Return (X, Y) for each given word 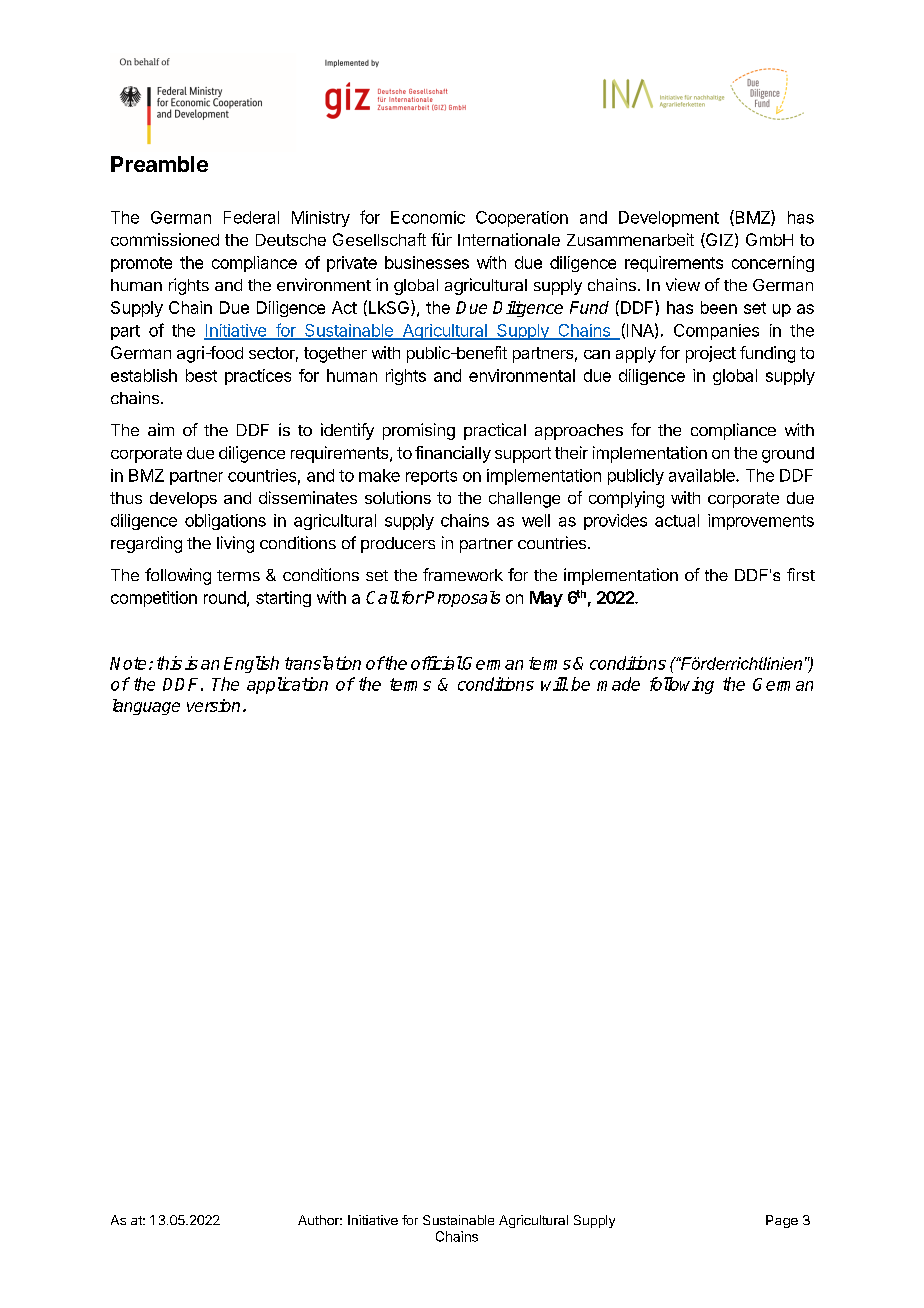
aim (161, 429)
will (554, 684)
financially (453, 454)
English (251, 664)
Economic (428, 217)
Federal (251, 217)
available (703, 475)
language (146, 707)
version (213, 705)
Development (669, 219)
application (287, 685)
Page (782, 1221)
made (618, 684)
